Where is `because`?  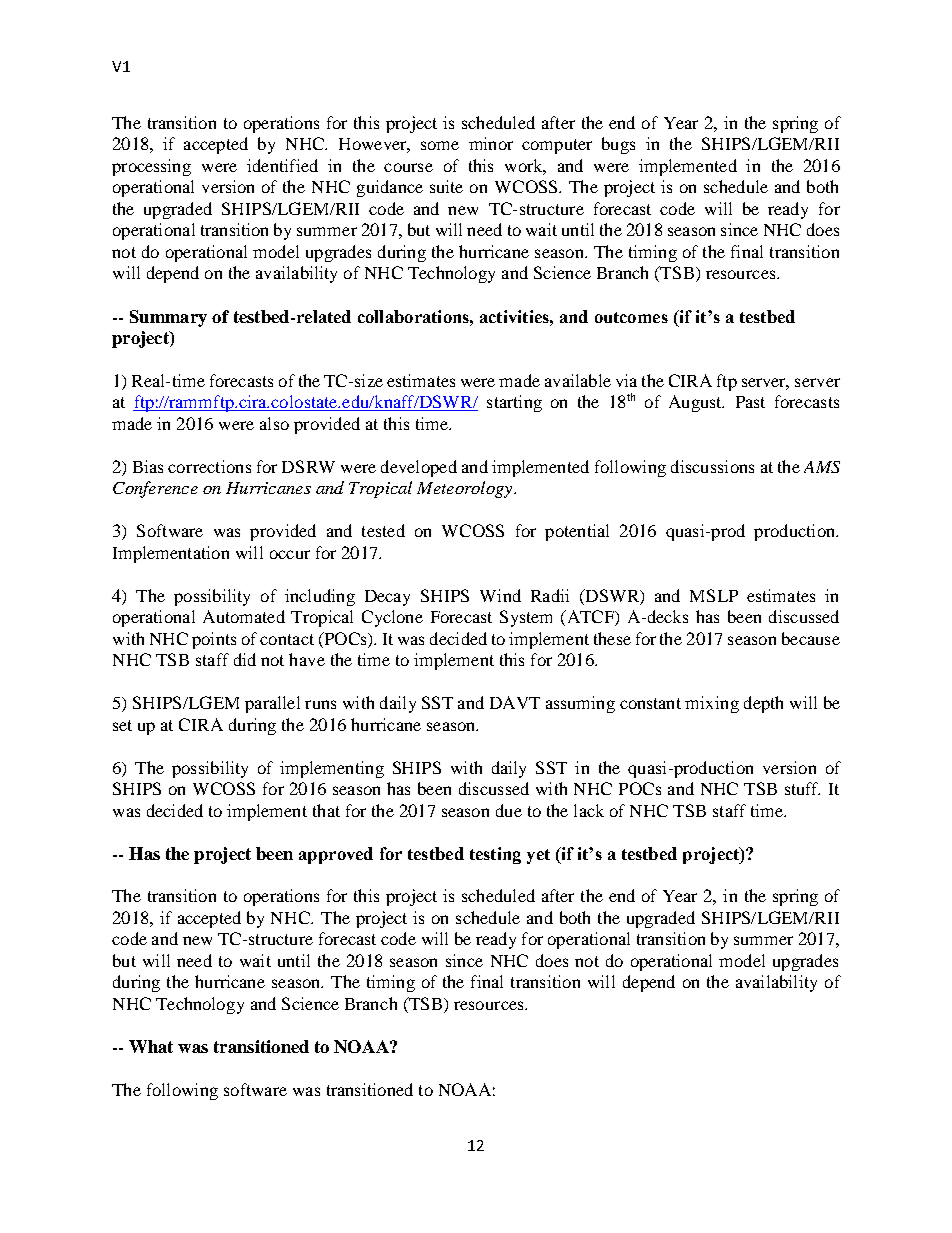 because is located at coordinates (811, 638).
